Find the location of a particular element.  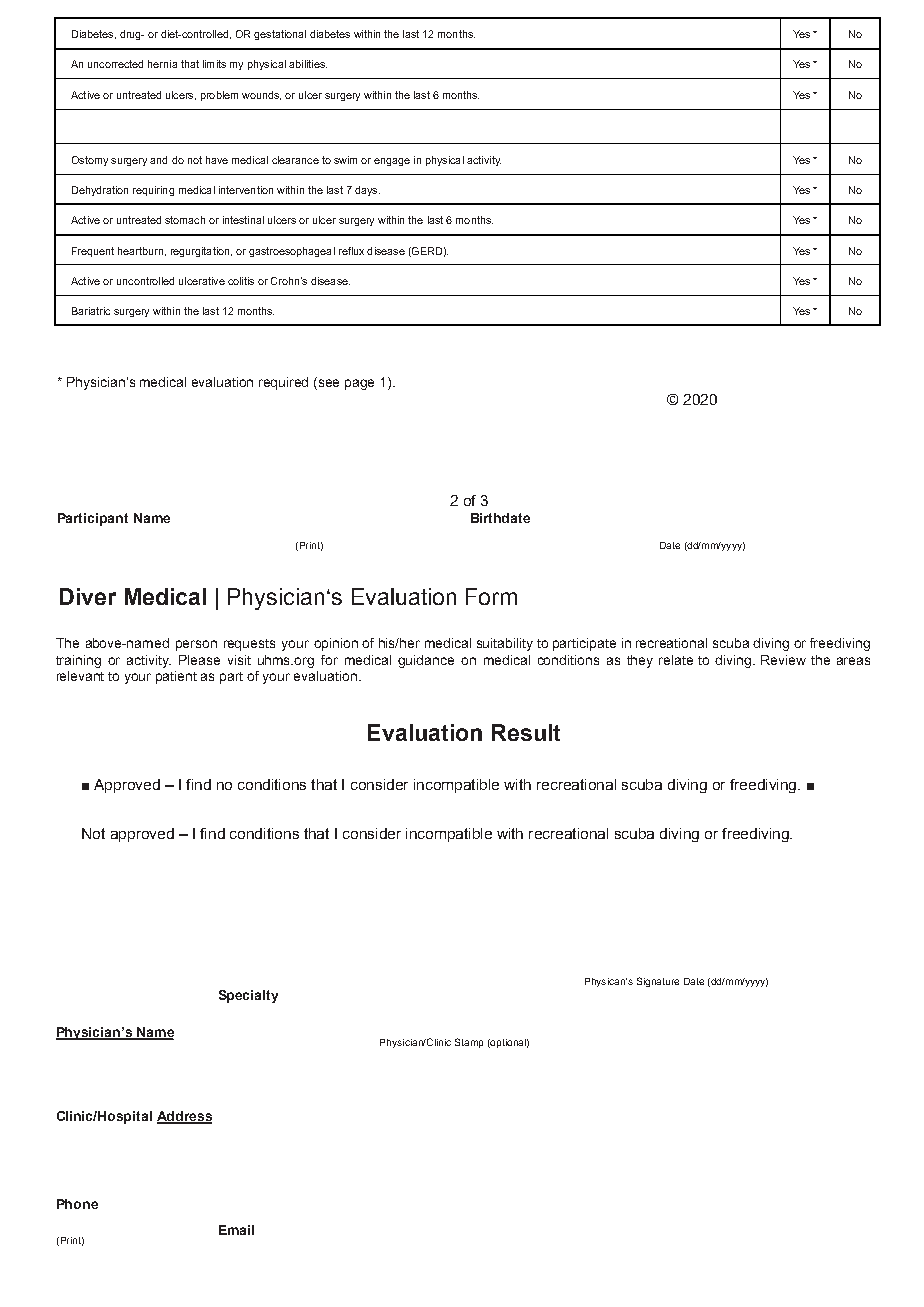

hernia is located at coordinates (162, 64).
